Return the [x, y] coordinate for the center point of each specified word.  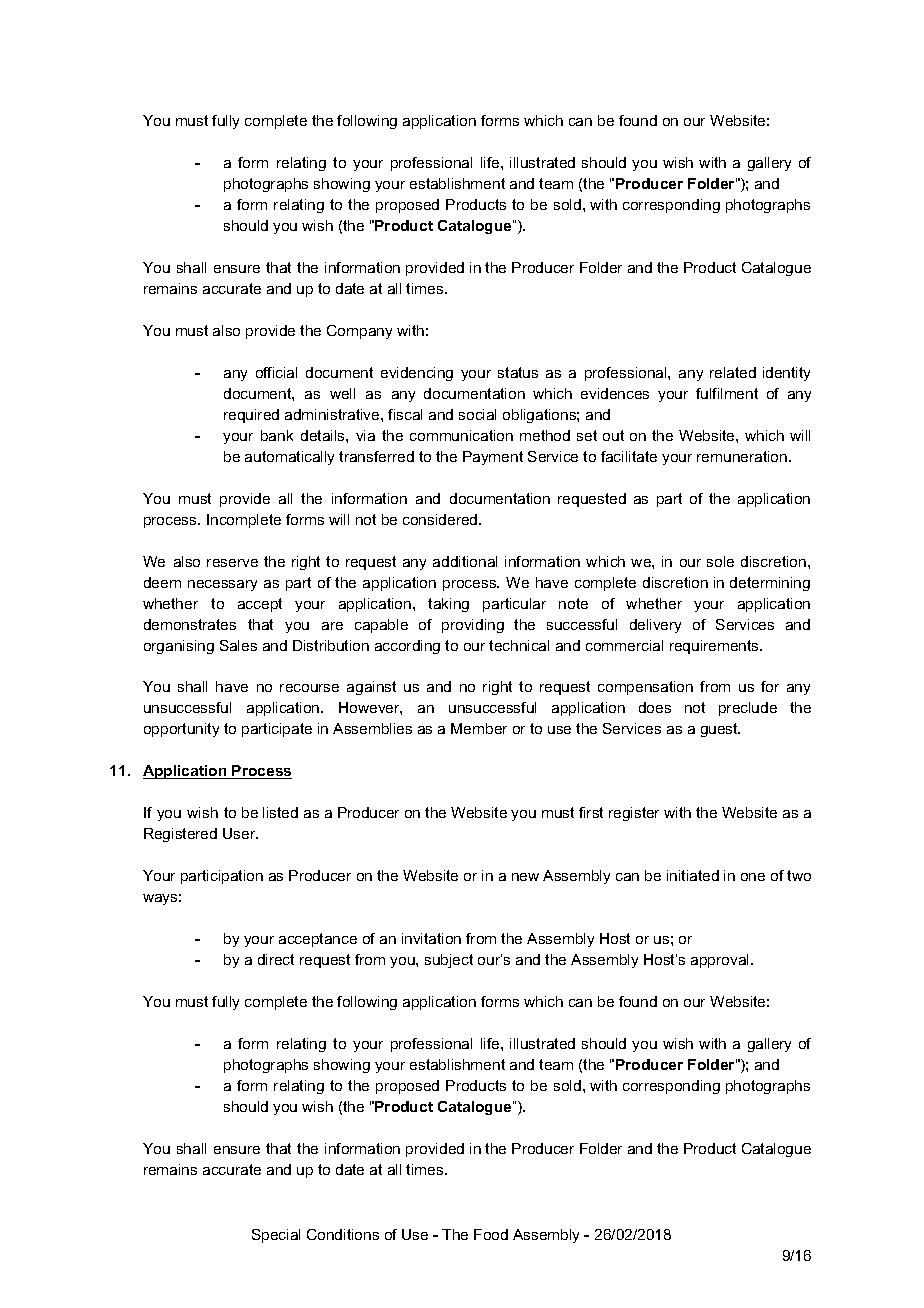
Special [276, 1236]
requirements [715, 647]
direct [276, 959]
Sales [238, 645]
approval [721, 961]
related [733, 372]
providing [473, 626]
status [518, 372]
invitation [431, 938]
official [276, 372]
